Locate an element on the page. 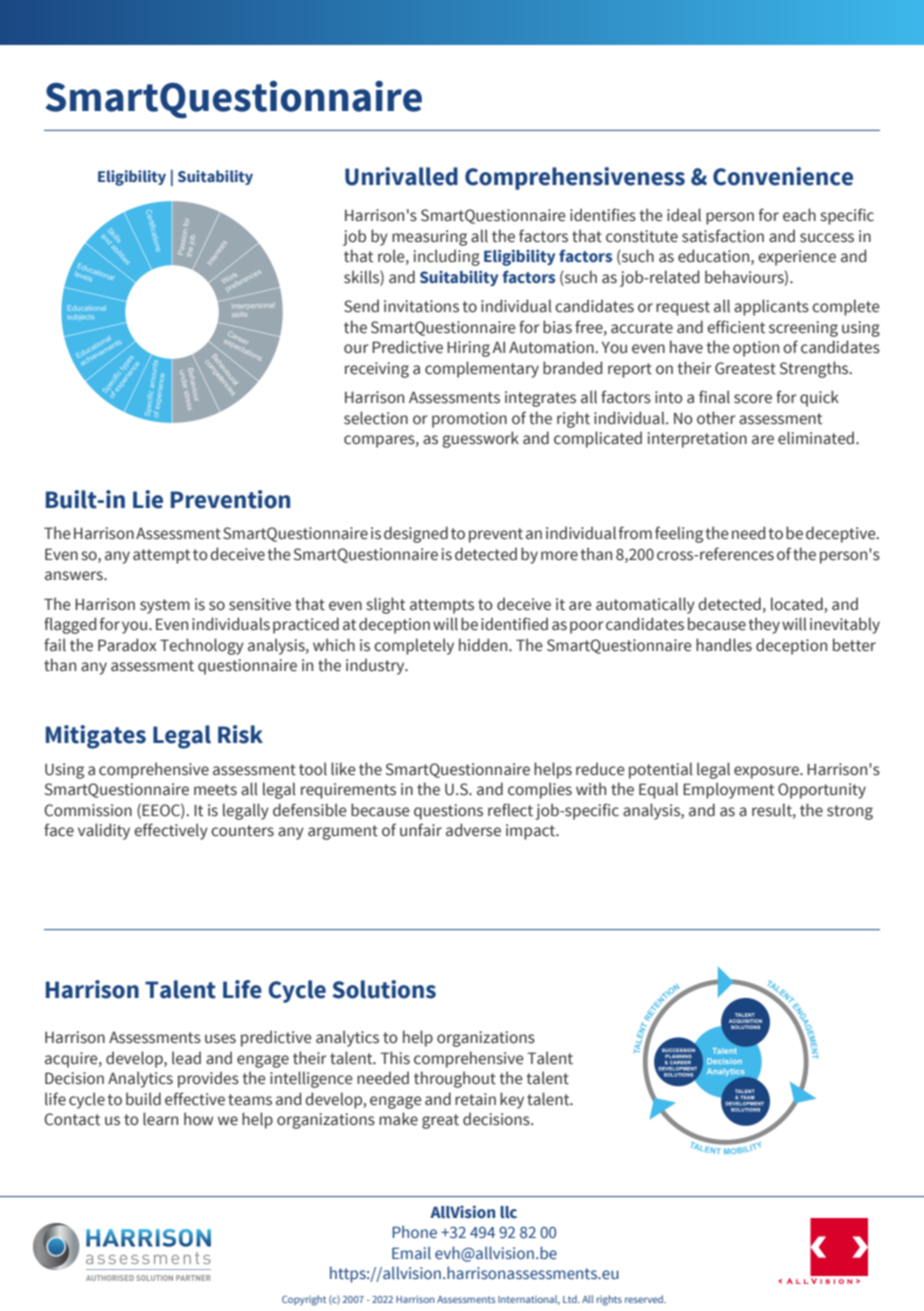 This image has height=1311, width=924. Email is located at coordinates (411, 1252).
